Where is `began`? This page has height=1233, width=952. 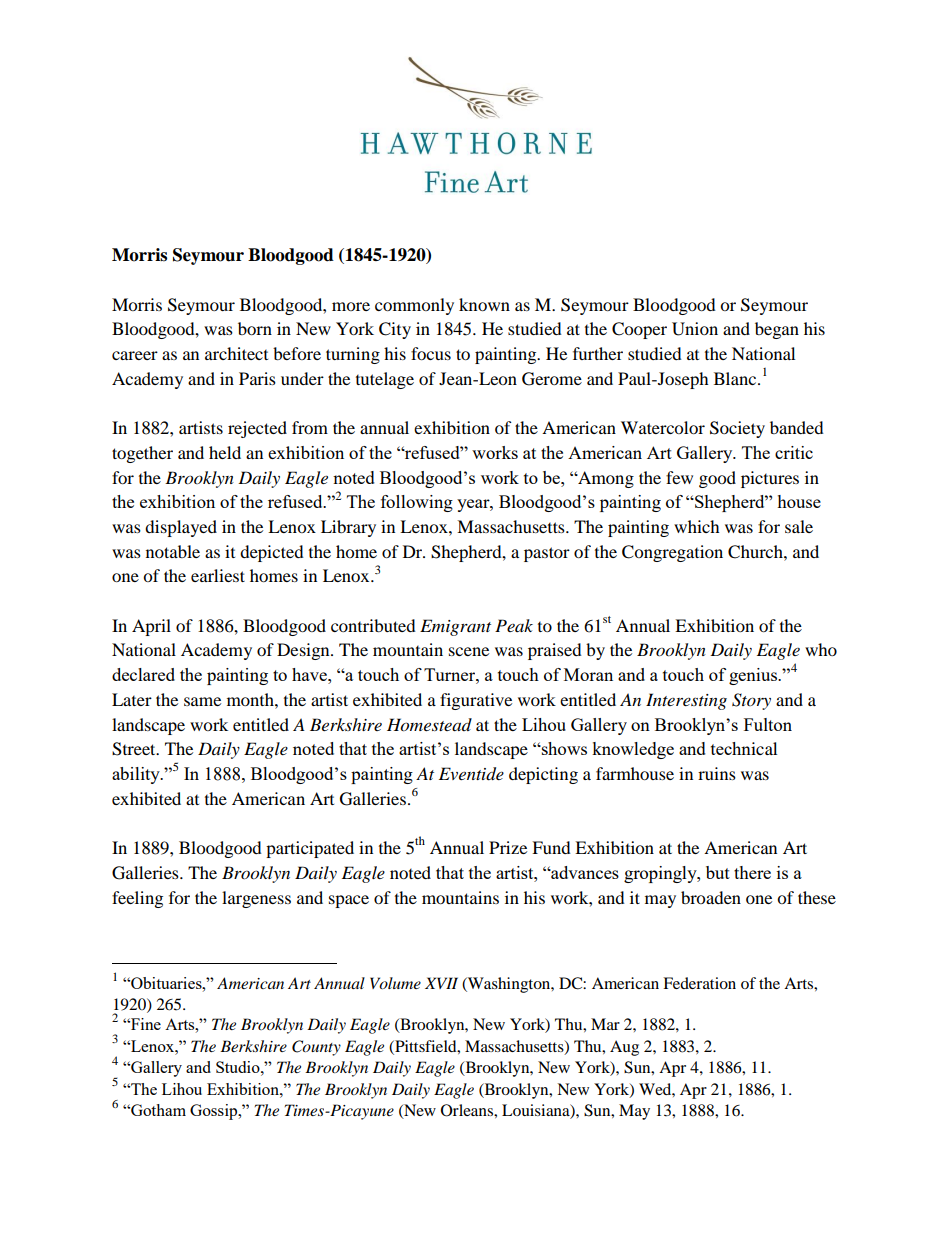 began is located at coordinates (777, 330).
